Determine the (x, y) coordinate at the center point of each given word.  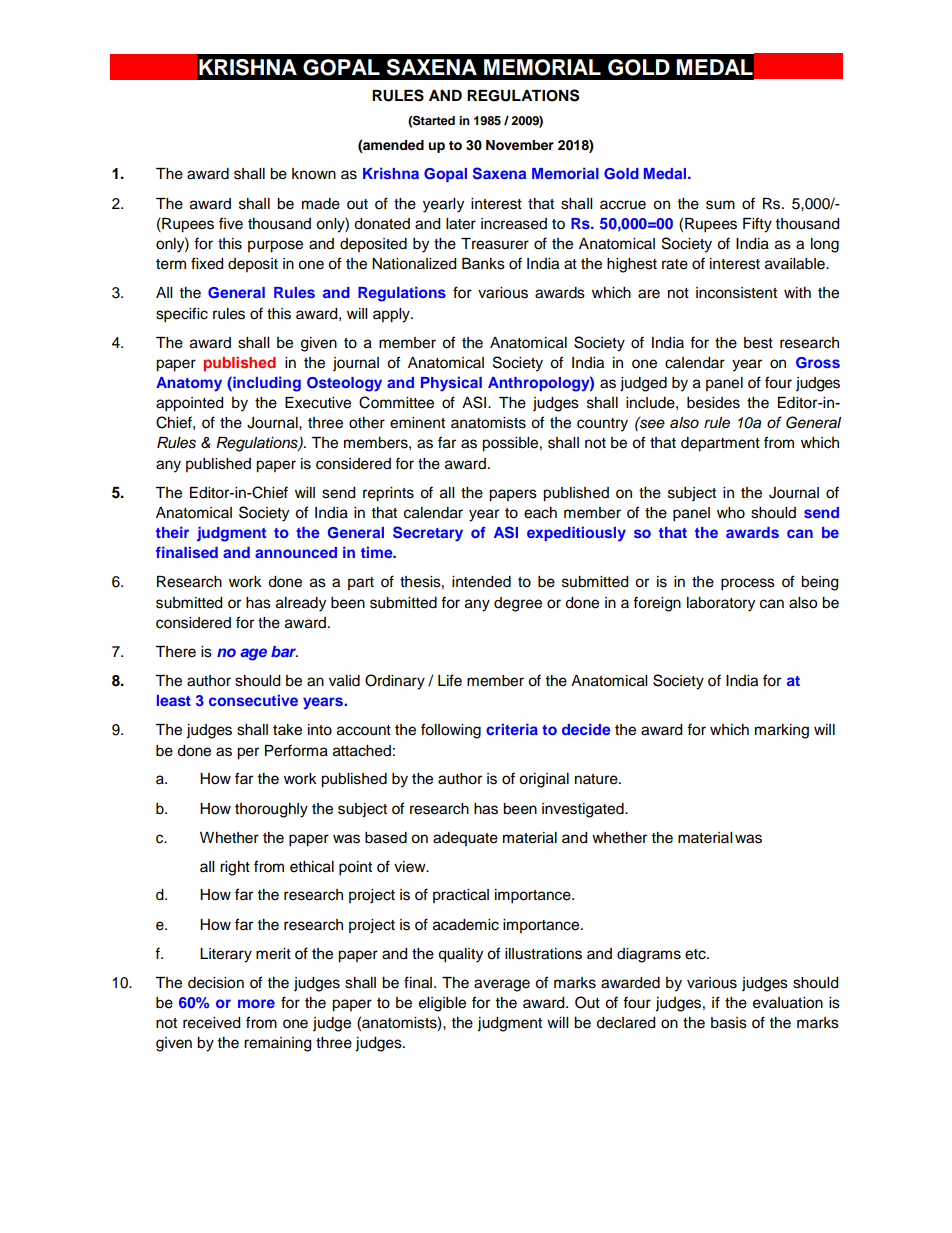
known (314, 174)
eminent (417, 423)
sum (720, 205)
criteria (512, 729)
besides (713, 403)
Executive (318, 403)
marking (782, 731)
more (256, 1003)
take (287, 730)
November (520, 145)
